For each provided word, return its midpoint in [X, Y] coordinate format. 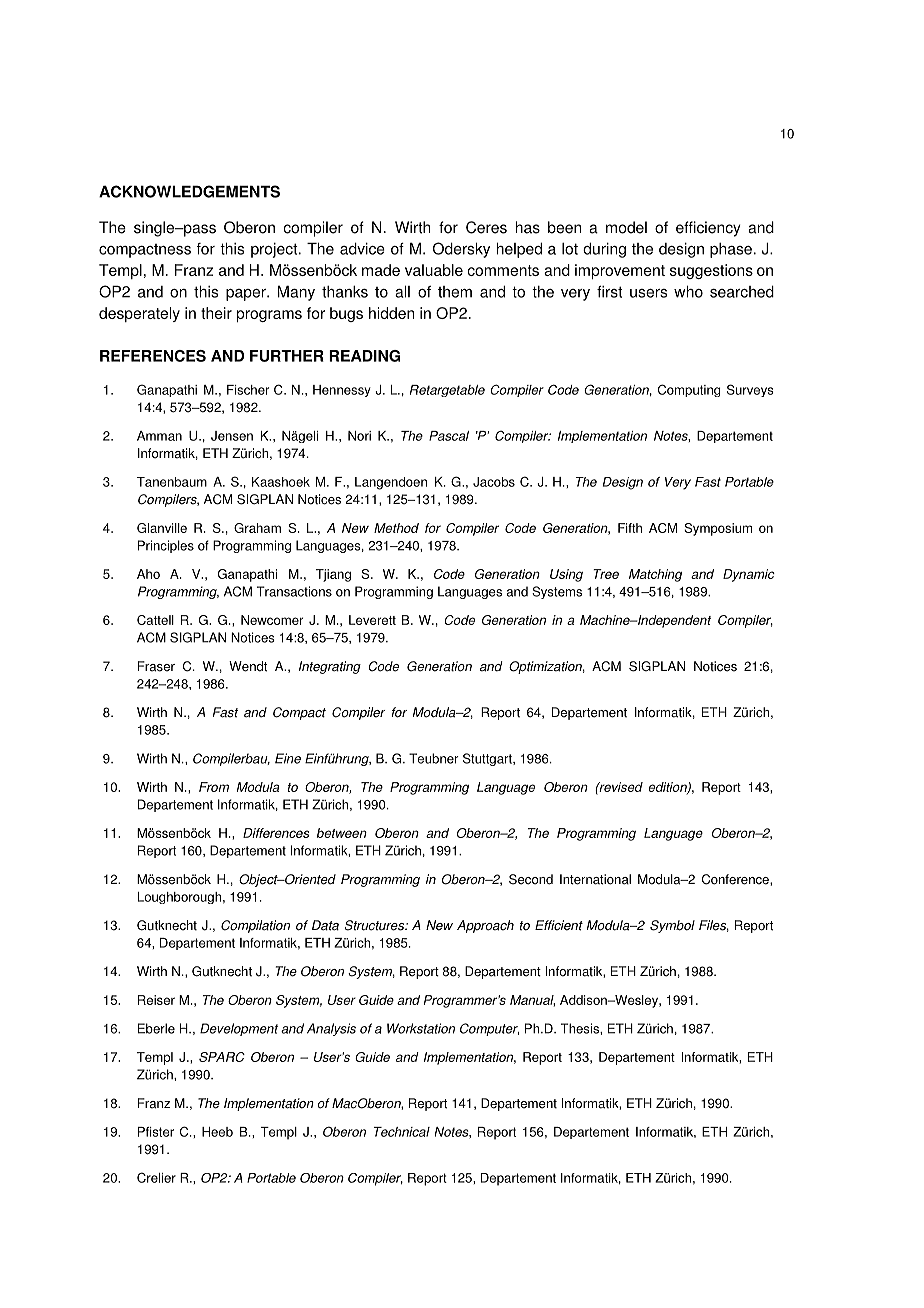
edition [669, 788]
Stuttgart [488, 759]
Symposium [718, 529]
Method [396, 528]
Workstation [421, 1028]
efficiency [708, 229]
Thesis [581, 1028]
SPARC [222, 1057]
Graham [257, 528]
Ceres [486, 227]
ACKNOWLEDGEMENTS [189, 191]
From [214, 787]
